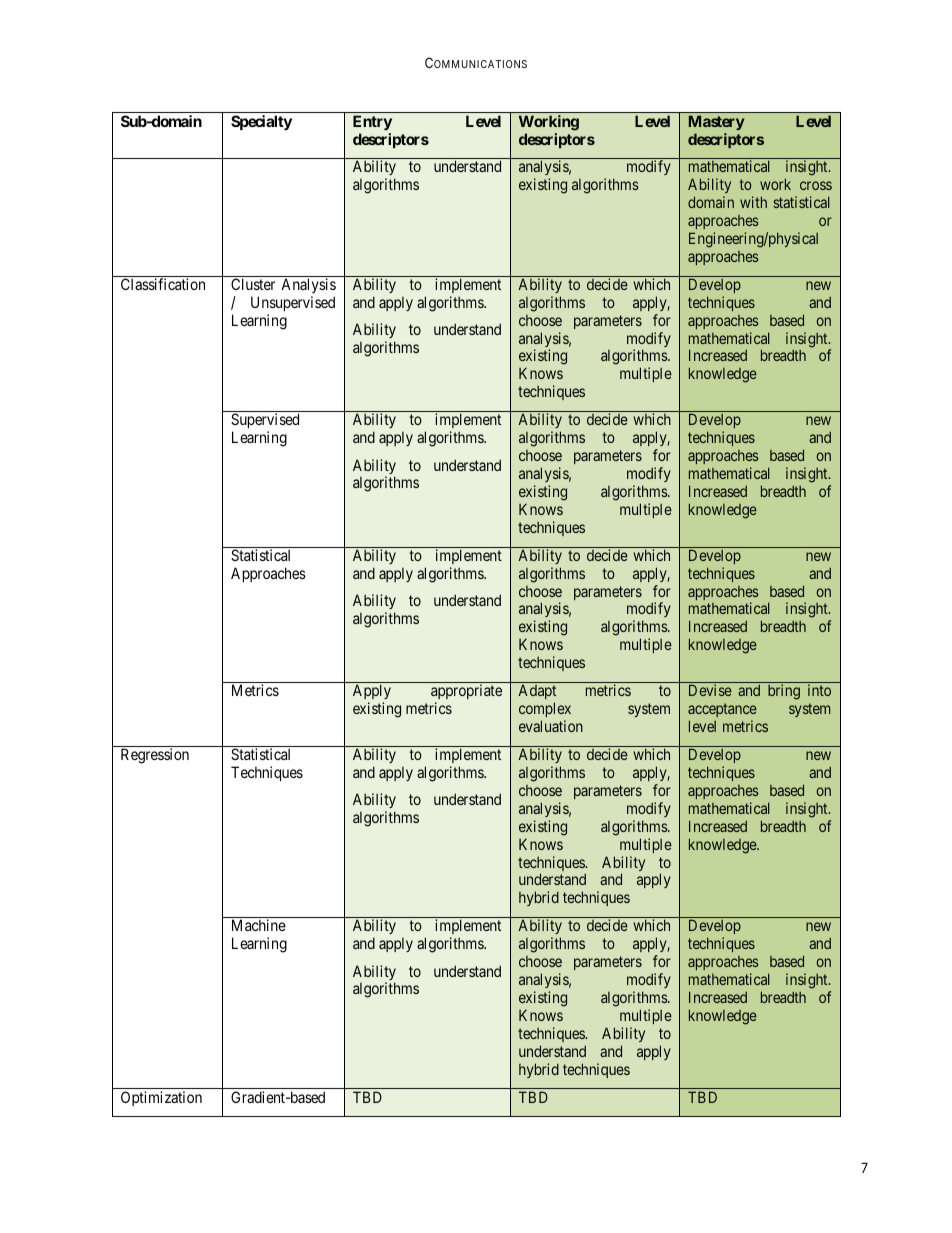  I want to click on bring, so click(784, 692).
